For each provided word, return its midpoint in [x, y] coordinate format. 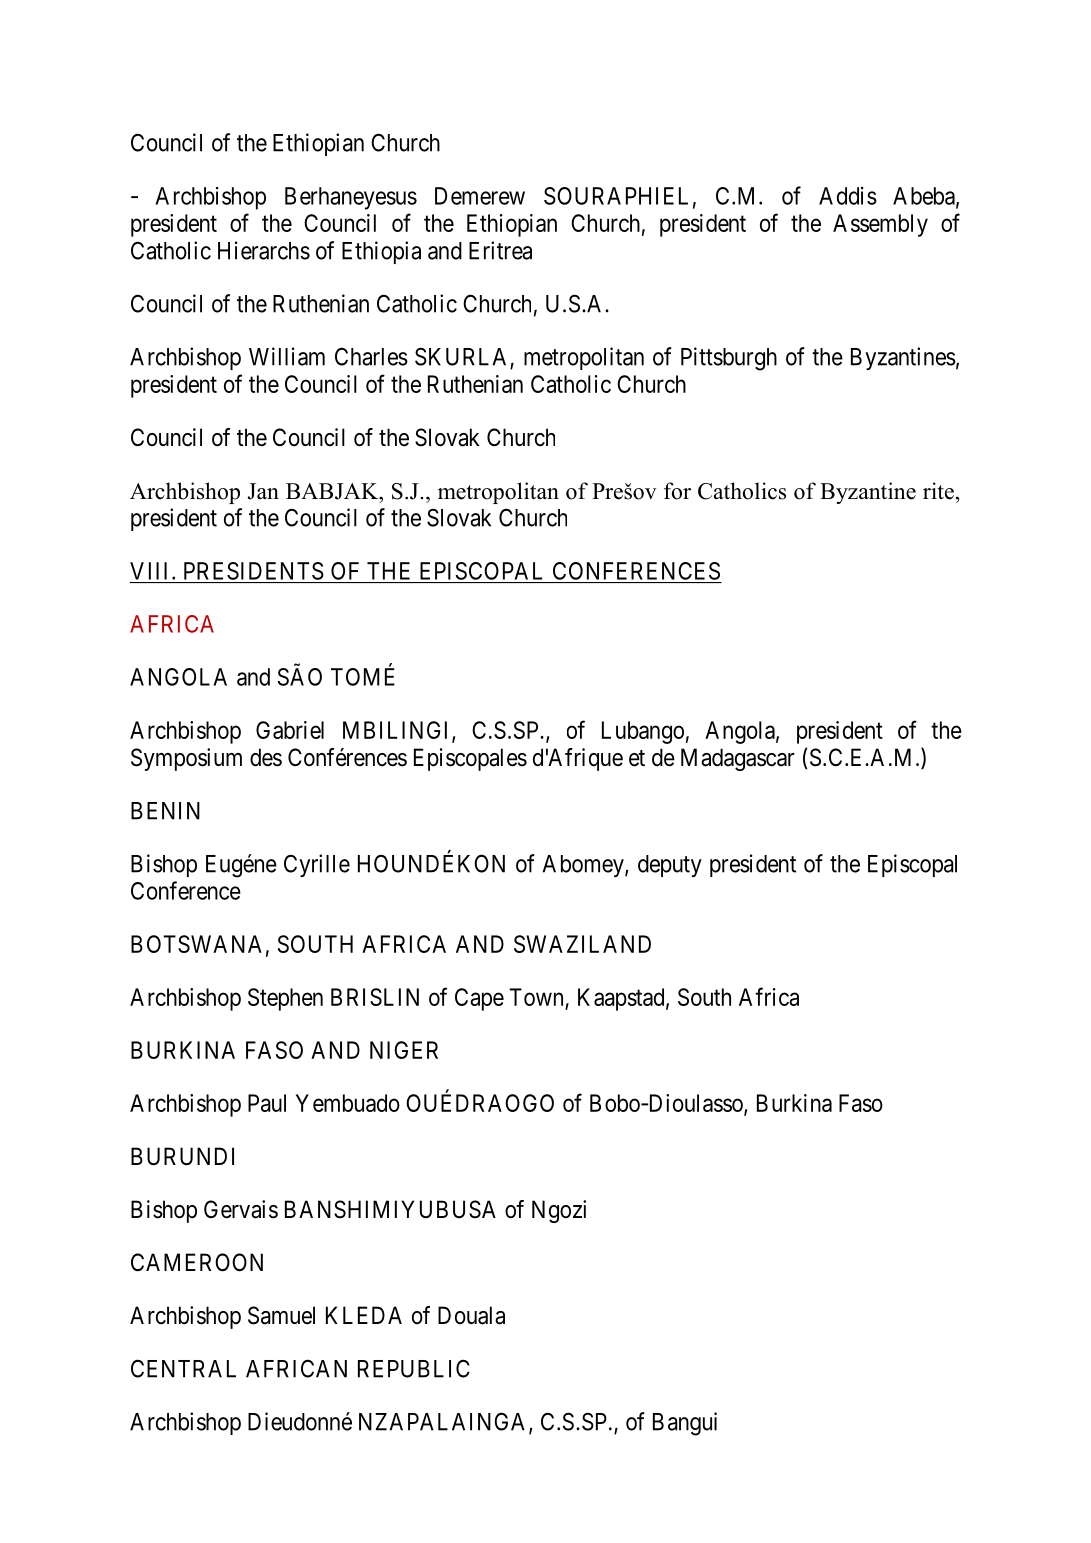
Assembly [880, 225]
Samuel [281, 1315]
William [287, 356]
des [266, 757]
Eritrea [500, 250]
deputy [670, 866]
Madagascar [738, 759]
